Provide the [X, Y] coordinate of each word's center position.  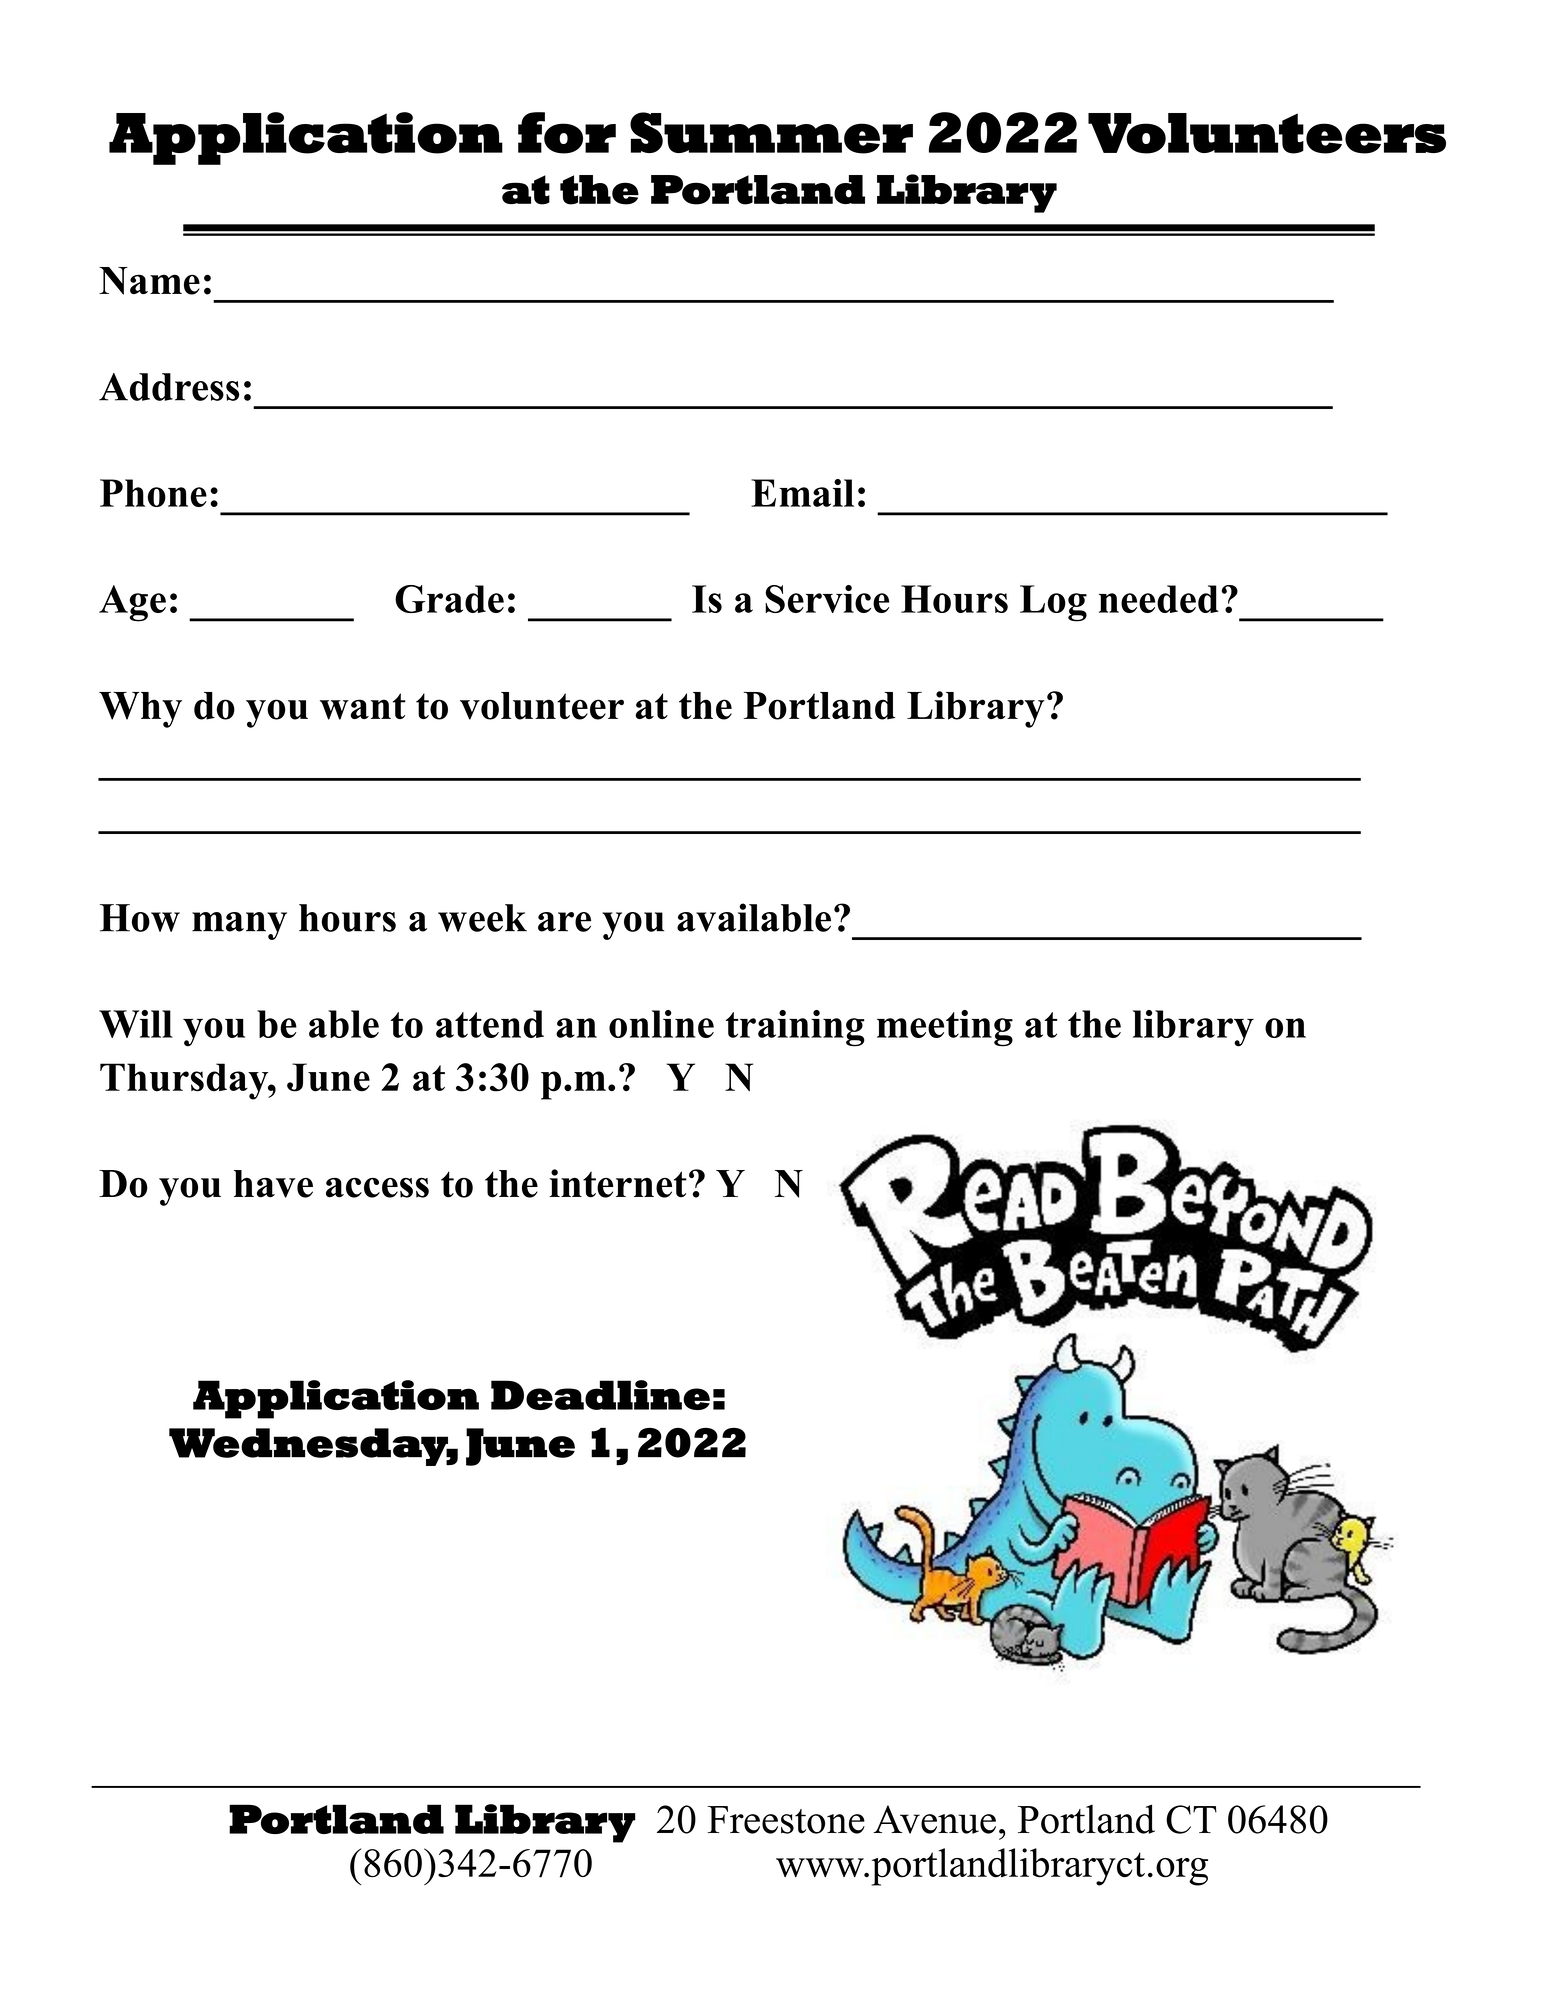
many [239, 926]
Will [136, 1024]
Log [1053, 603]
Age [132, 603]
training [795, 1028]
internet [618, 1183]
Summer [771, 133]
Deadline [600, 1395]
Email [802, 493]
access [377, 1188]
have [273, 1184]
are [564, 922]
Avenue [934, 1819]
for [567, 133]
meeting [945, 1028]
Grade [449, 599]
